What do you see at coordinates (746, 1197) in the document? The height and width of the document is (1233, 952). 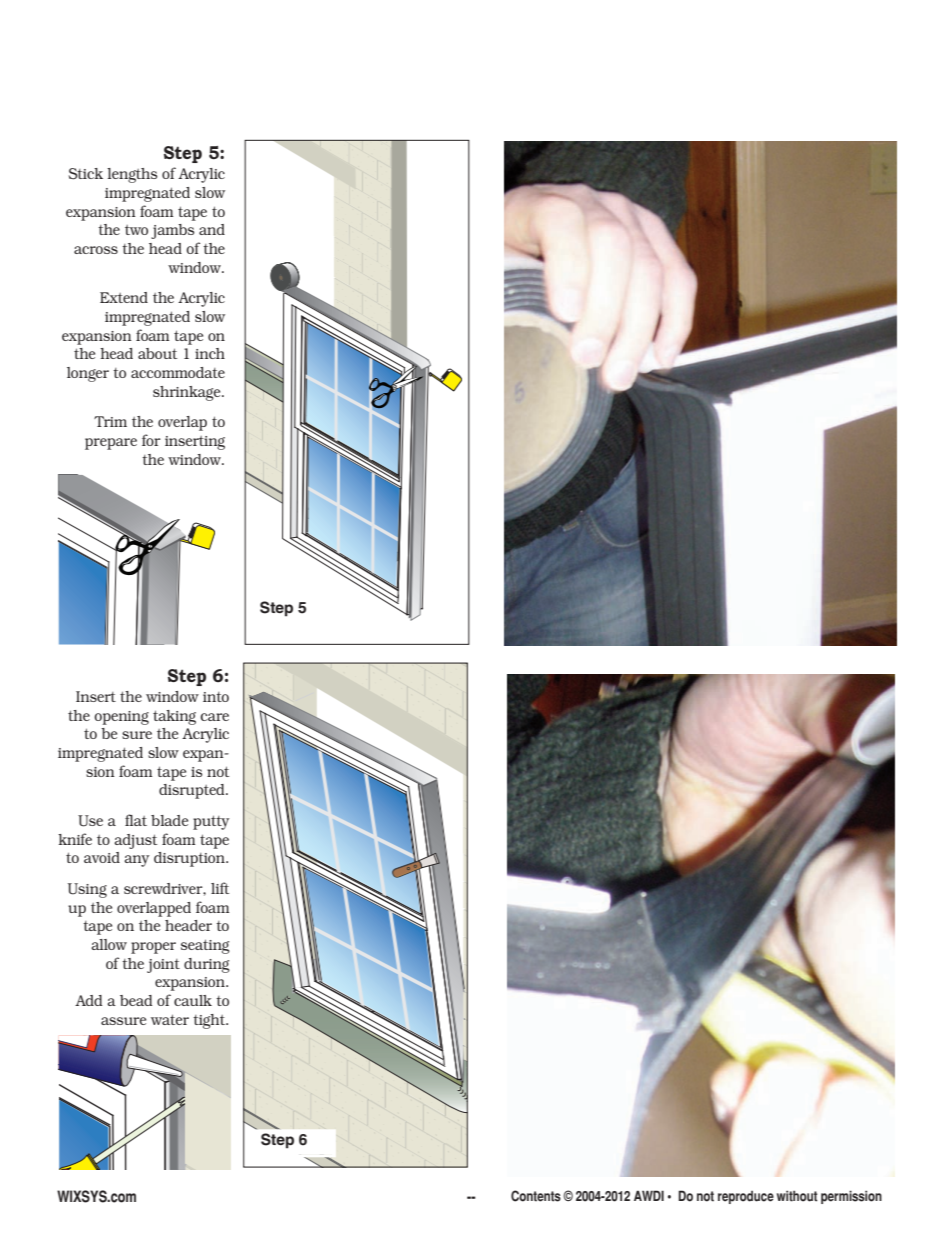 I see `reproduce` at bounding box center [746, 1197].
